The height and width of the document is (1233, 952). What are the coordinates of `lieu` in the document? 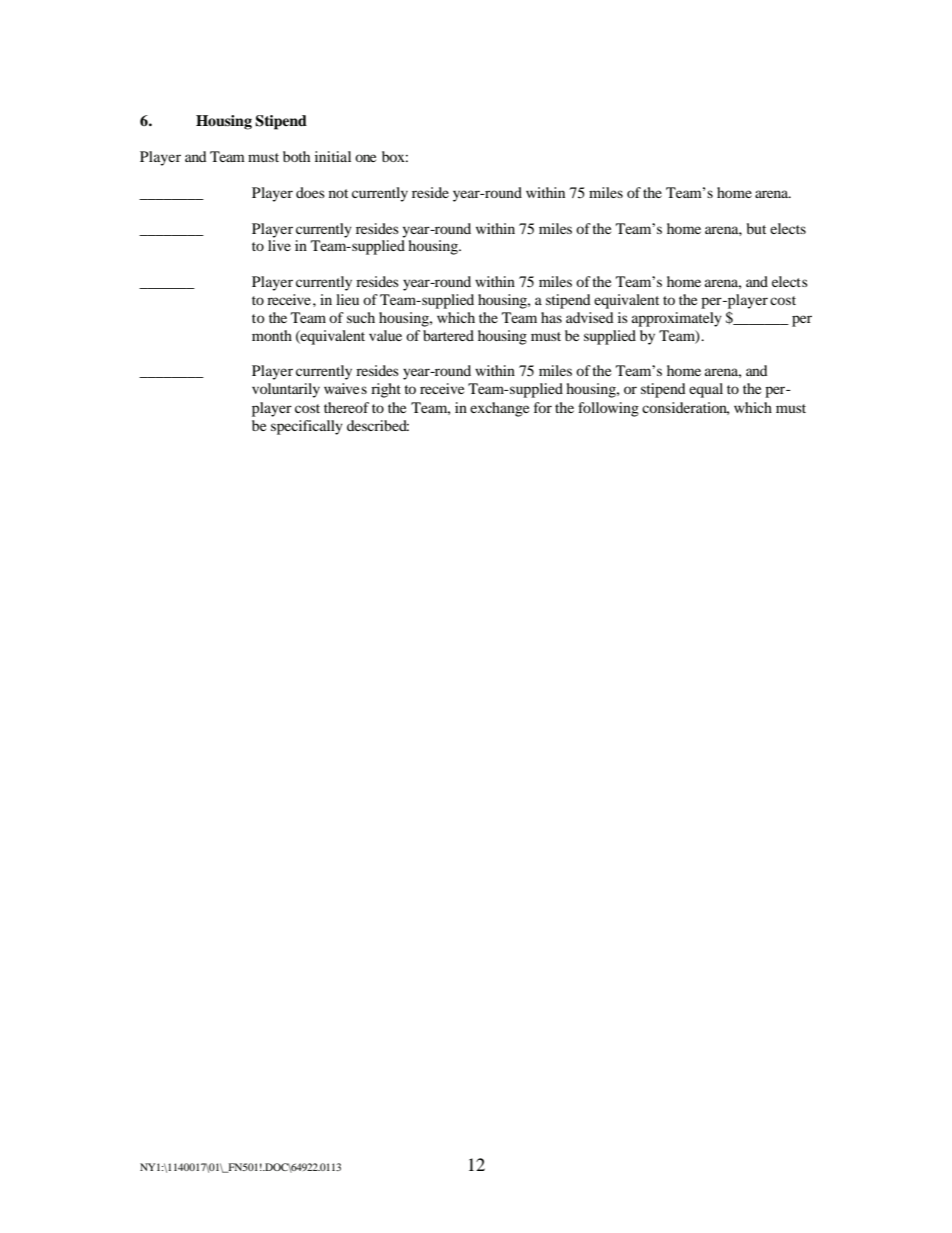 It's located at (347, 299).
